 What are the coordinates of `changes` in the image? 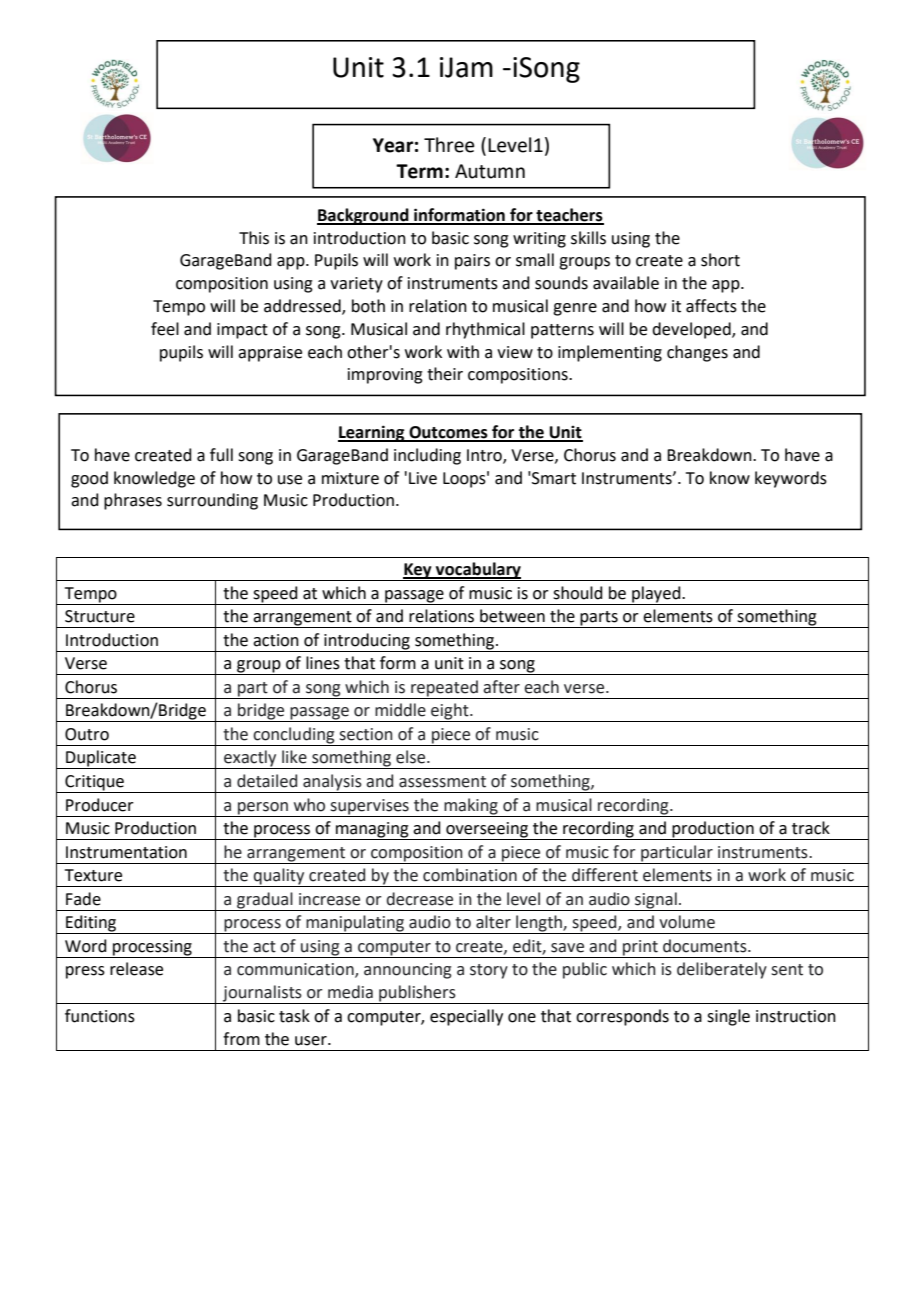 It's located at (697, 353).
